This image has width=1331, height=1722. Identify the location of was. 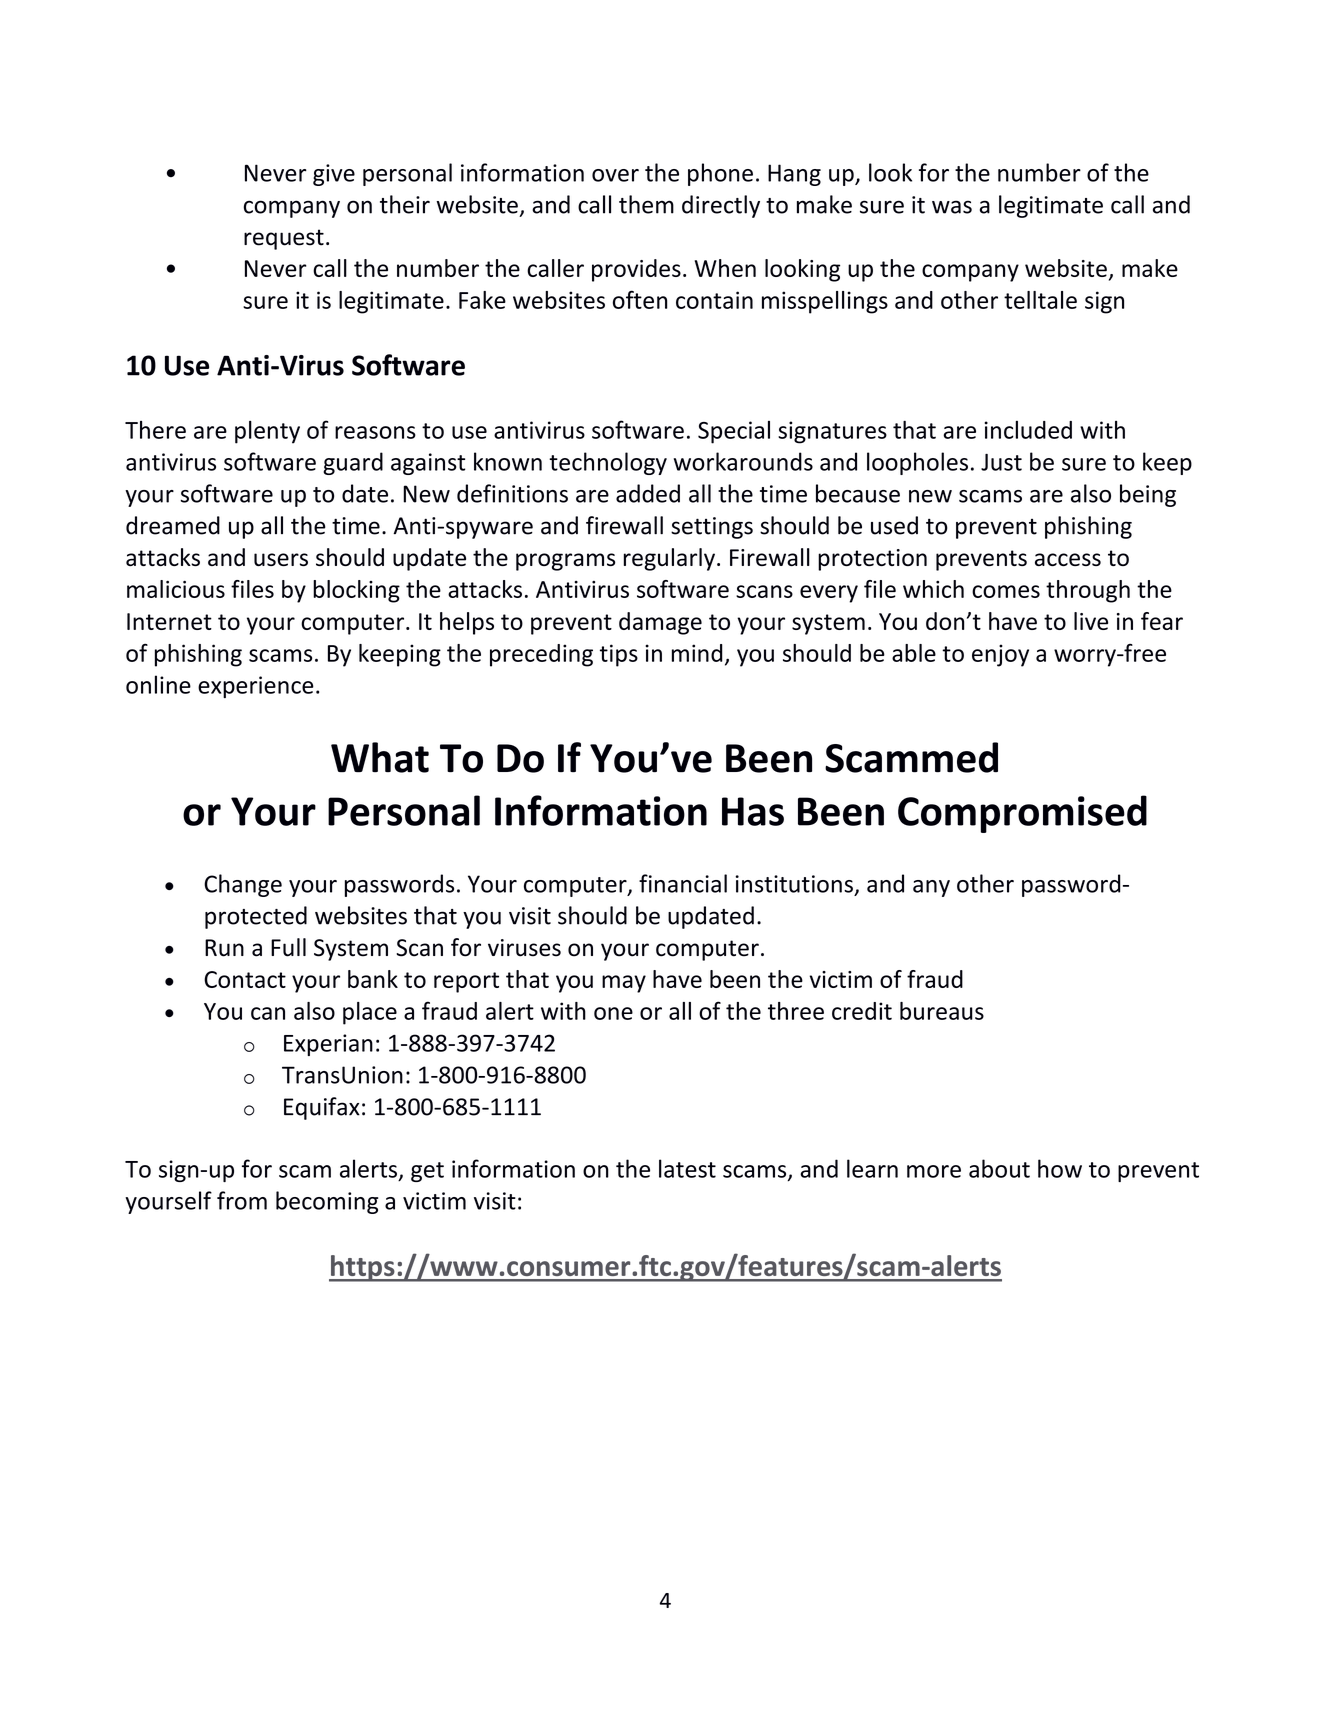
(952, 207).
